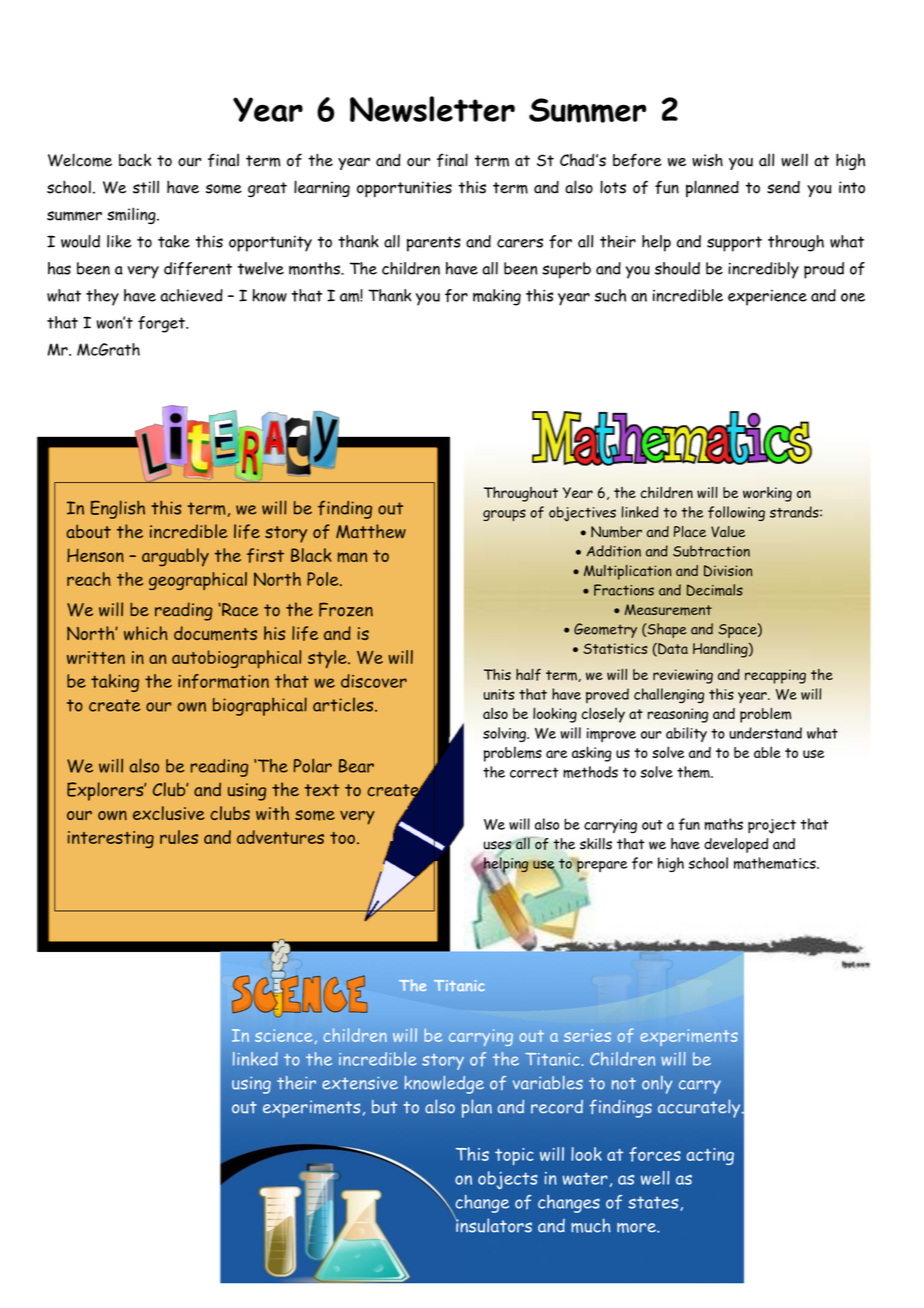 This screenshot has width=924, height=1308. What do you see at coordinates (508, 1180) in the screenshot?
I see `objects` at bounding box center [508, 1180].
